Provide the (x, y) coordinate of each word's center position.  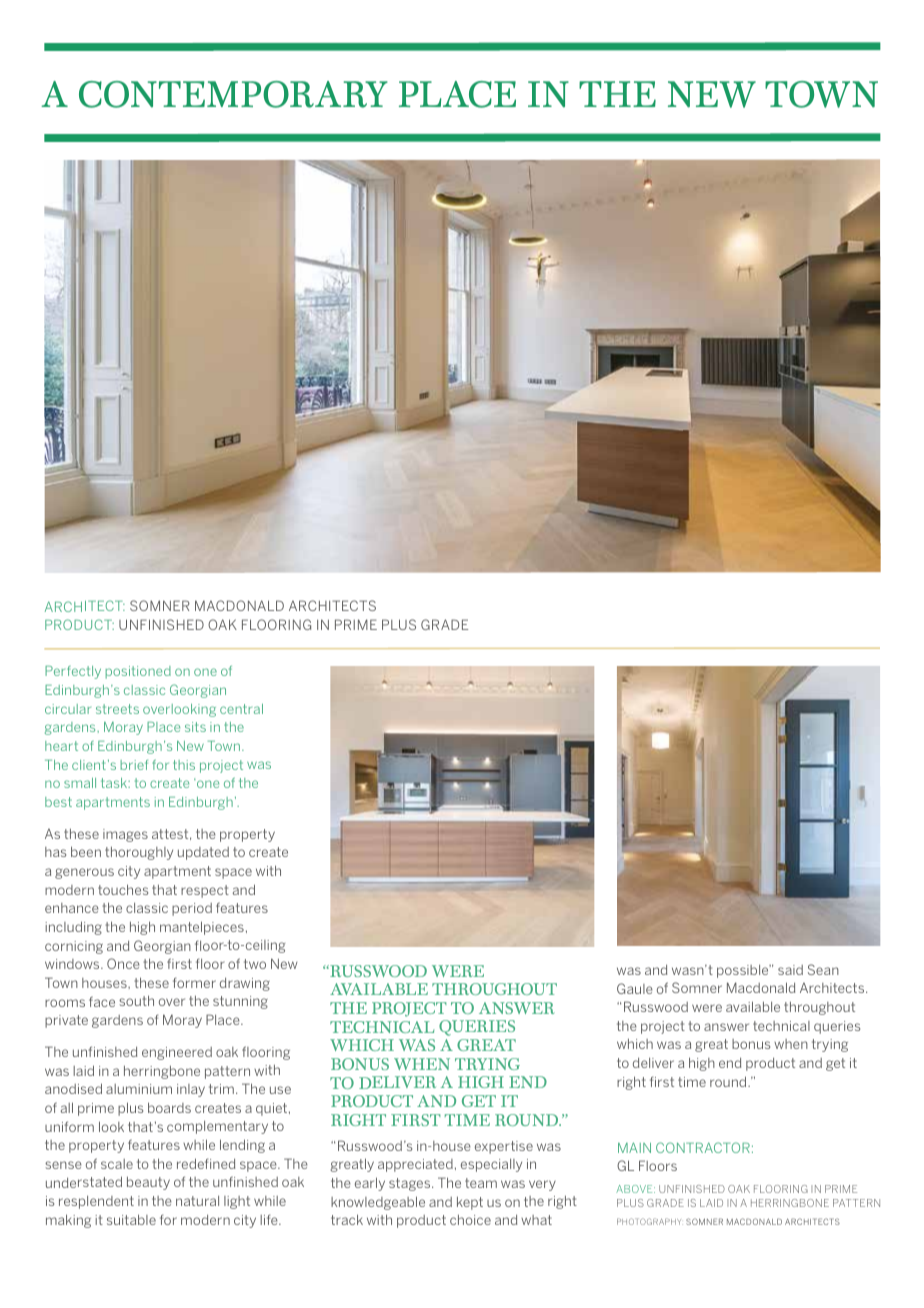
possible (744, 971)
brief (134, 765)
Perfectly (73, 672)
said (790, 970)
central (241, 709)
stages (411, 1184)
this (184, 765)
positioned (138, 672)
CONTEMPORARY (233, 94)
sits (195, 727)
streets (117, 709)
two (255, 964)
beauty (148, 1183)
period (192, 909)
